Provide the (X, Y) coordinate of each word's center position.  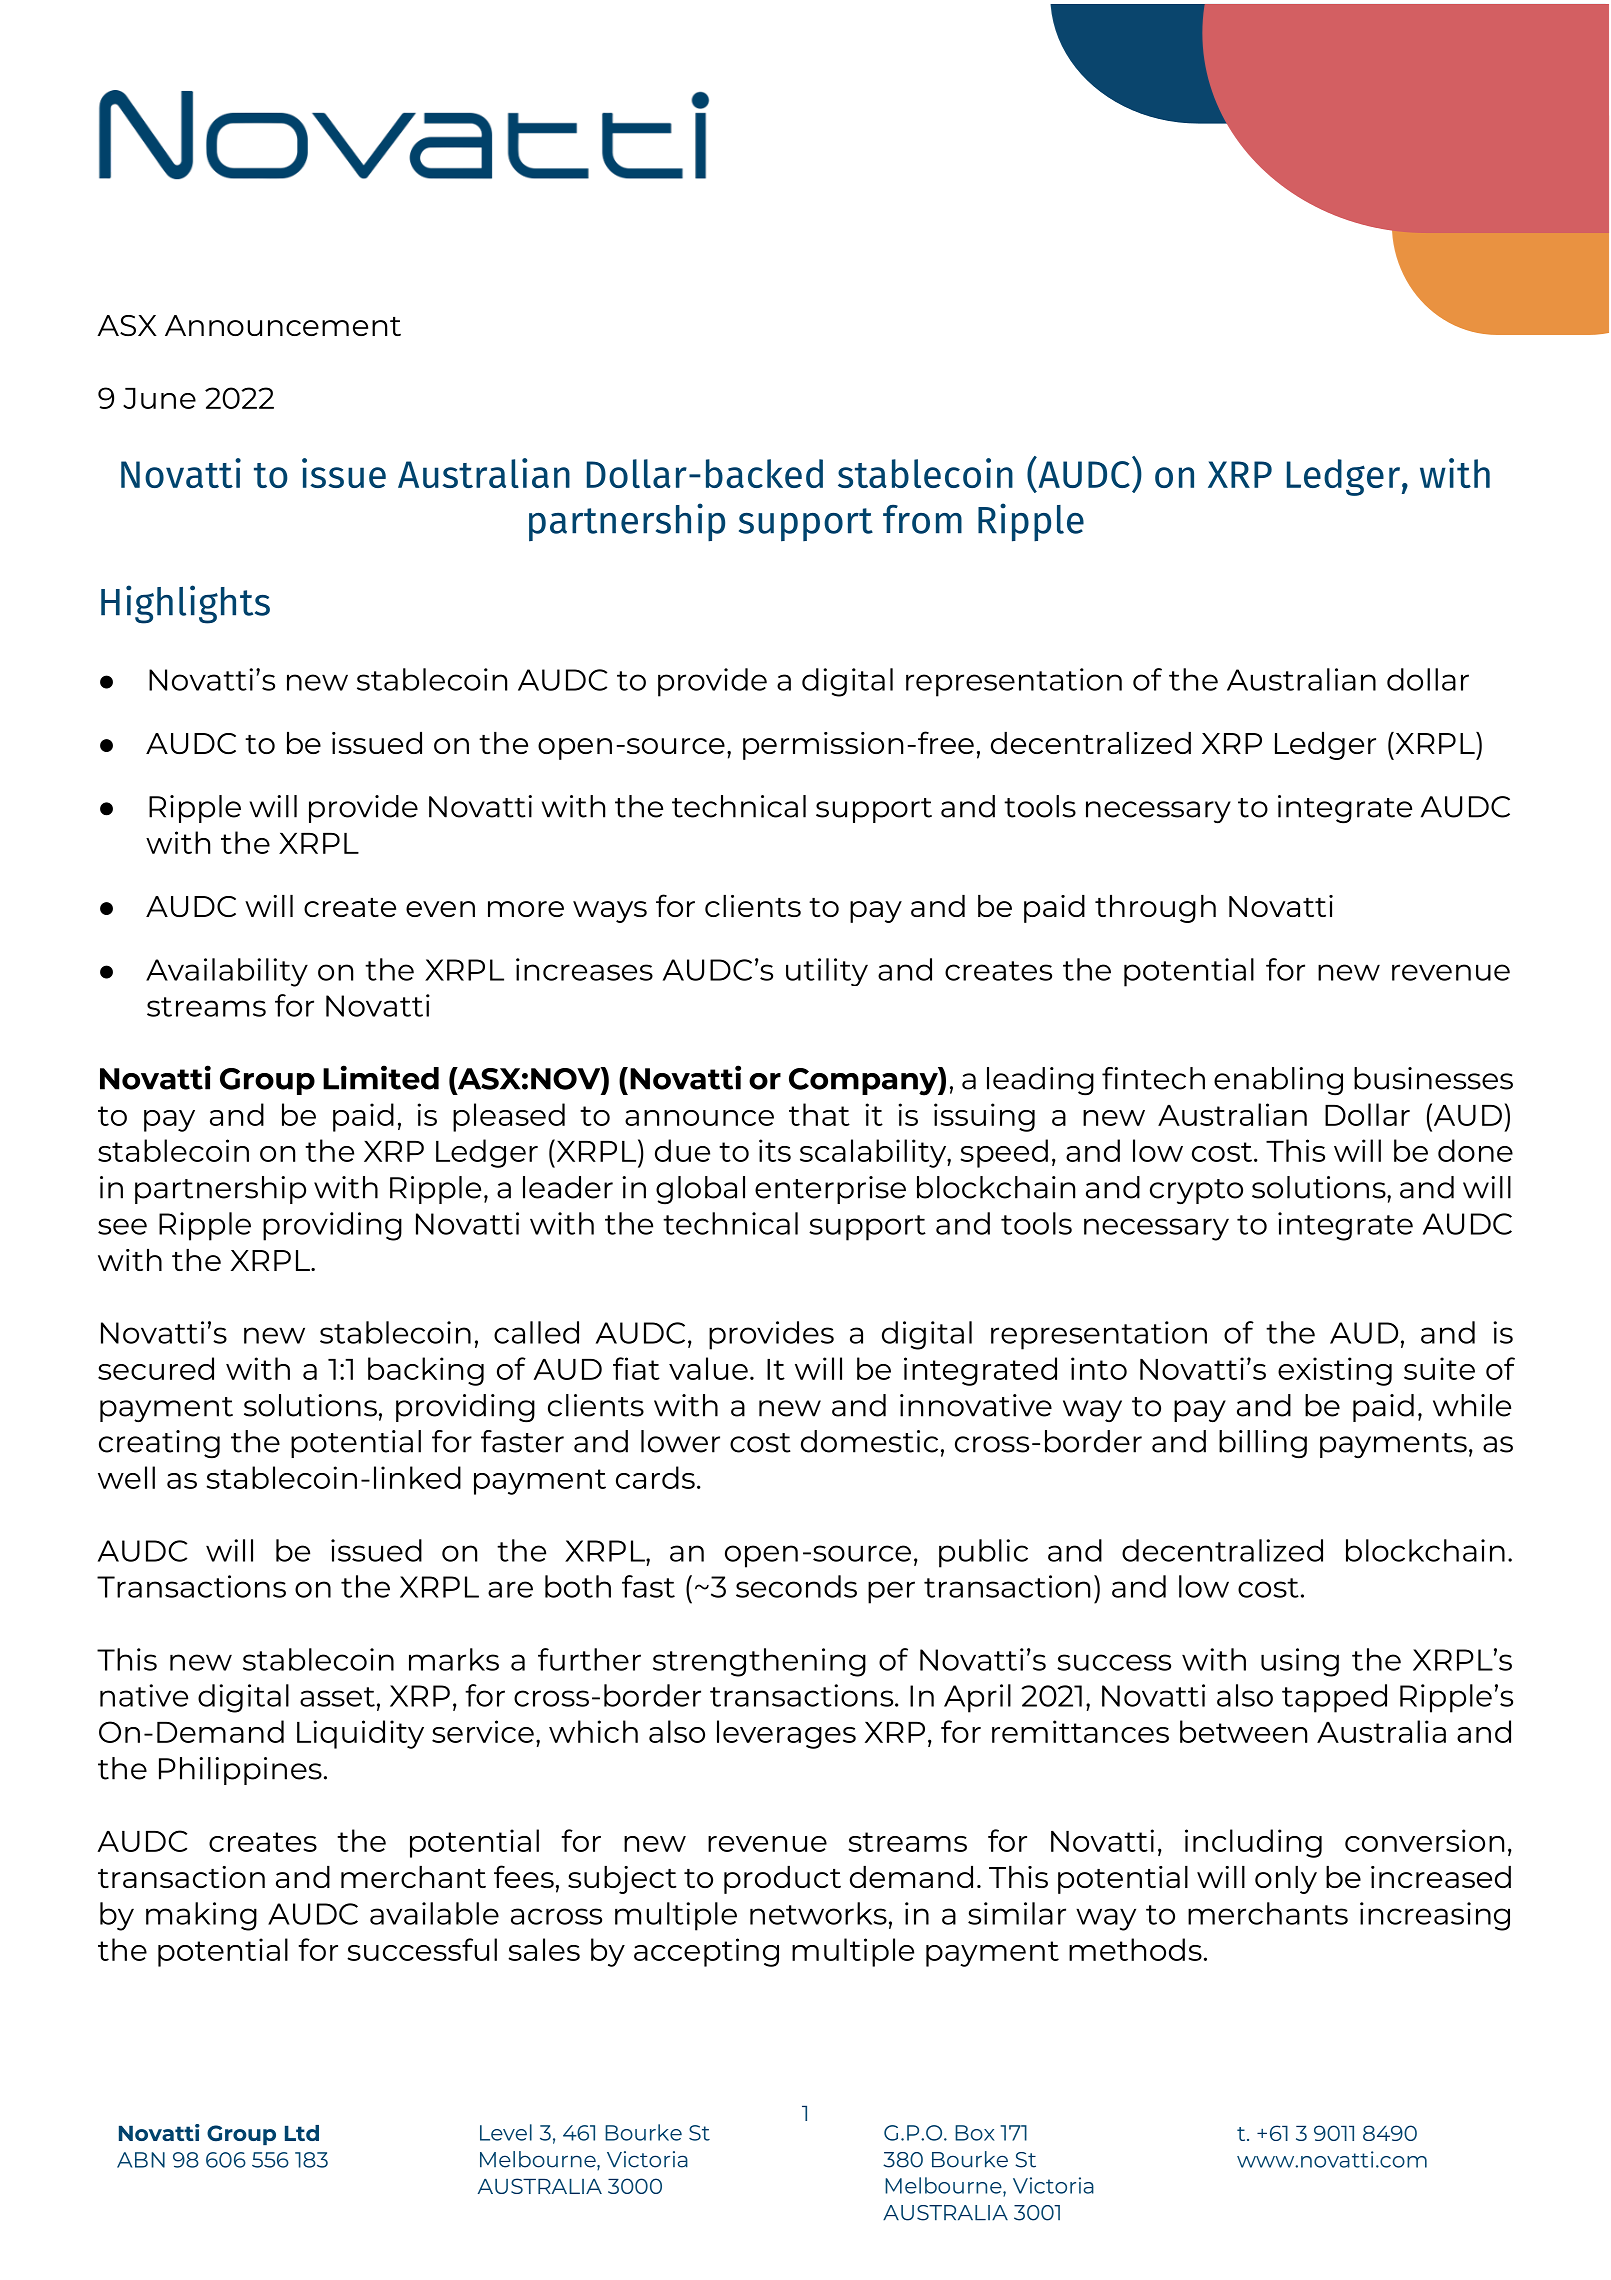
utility (827, 972)
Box (975, 2133)
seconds (796, 1586)
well (126, 1477)
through (1155, 909)
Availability (227, 972)
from (922, 519)
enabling (1278, 1081)
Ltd (302, 2133)
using (1300, 1662)
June (159, 398)
